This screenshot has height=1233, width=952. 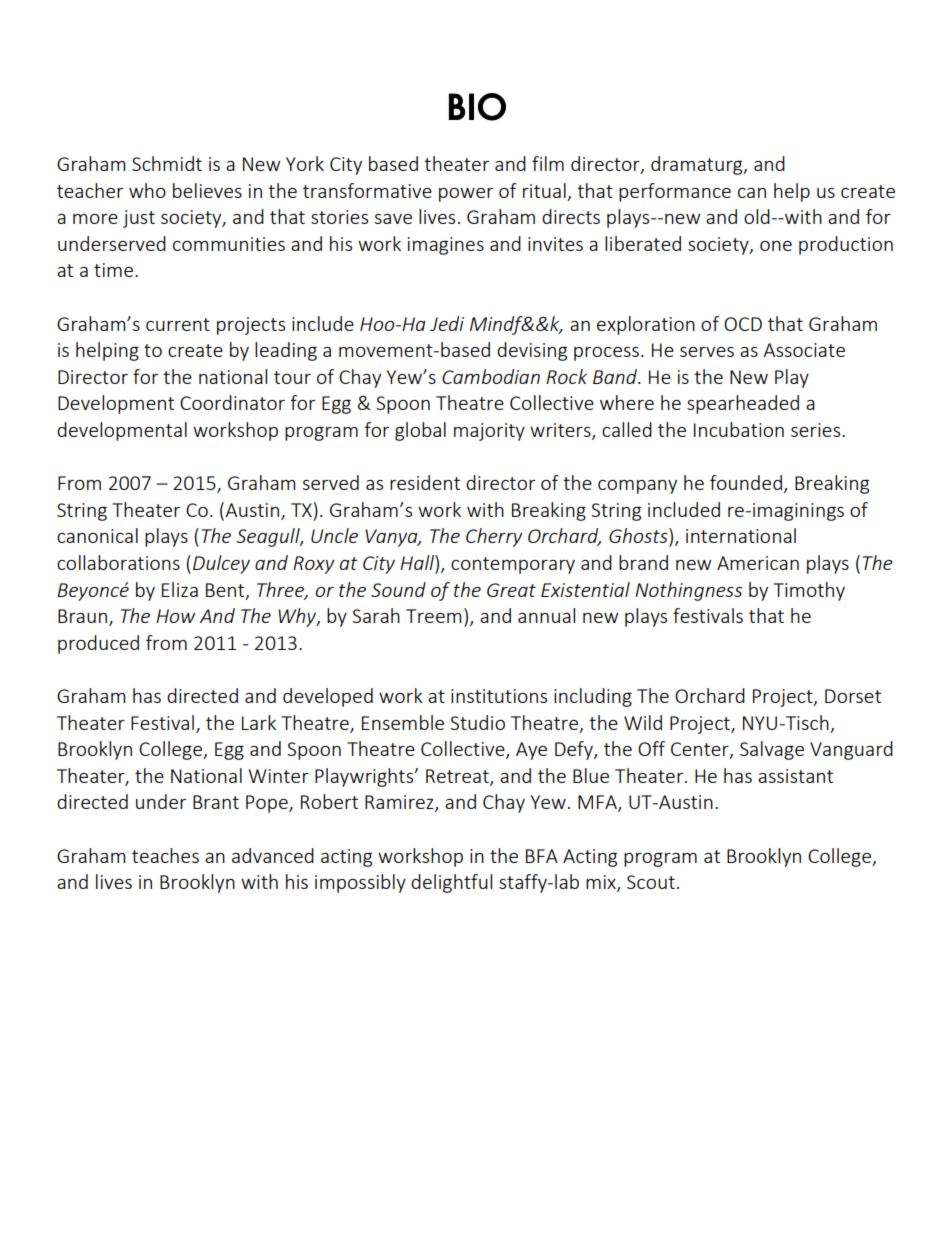 What do you see at coordinates (451, 883) in the screenshot?
I see `delightful` at bounding box center [451, 883].
